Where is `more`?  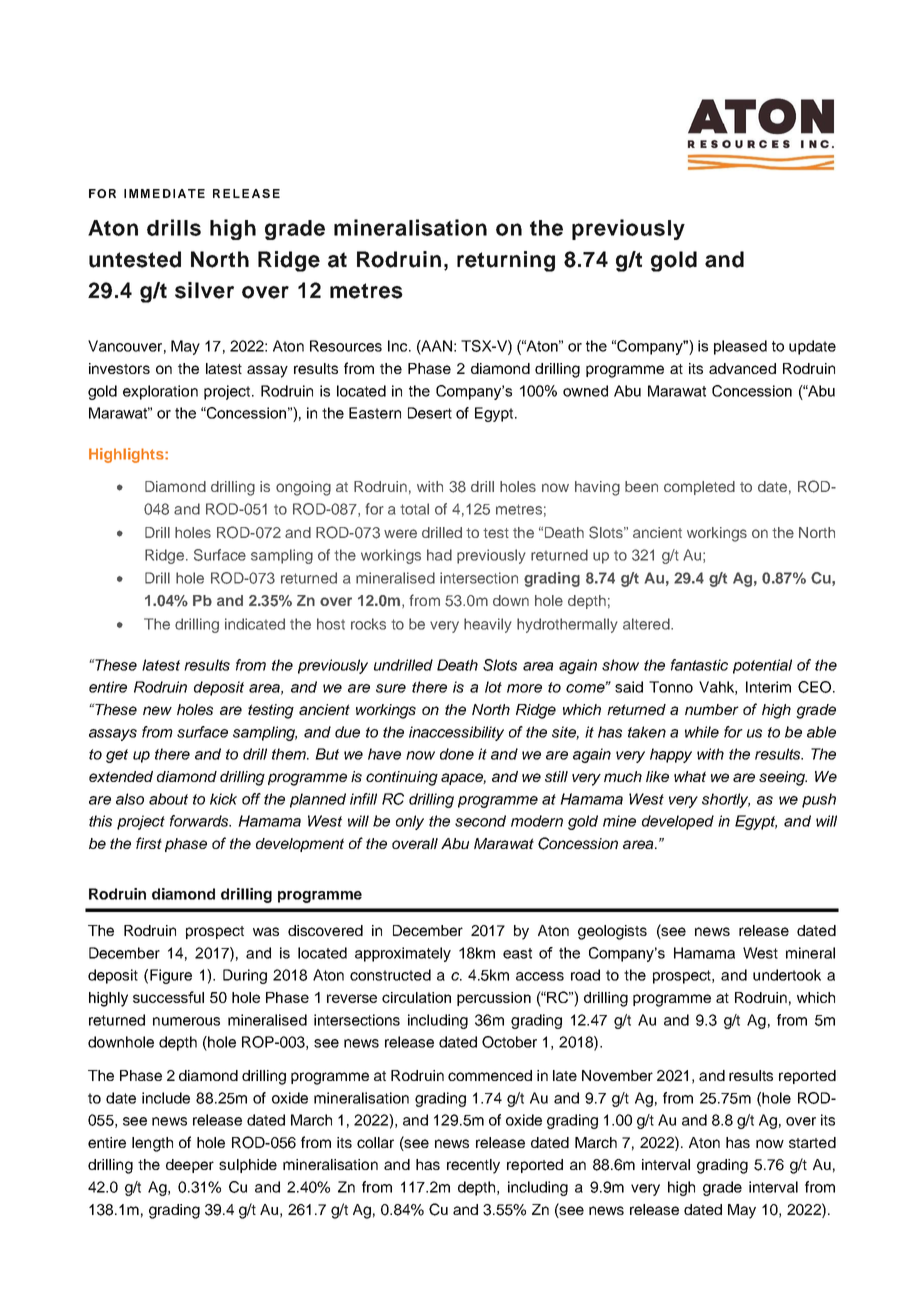
more is located at coordinates (524, 688).
